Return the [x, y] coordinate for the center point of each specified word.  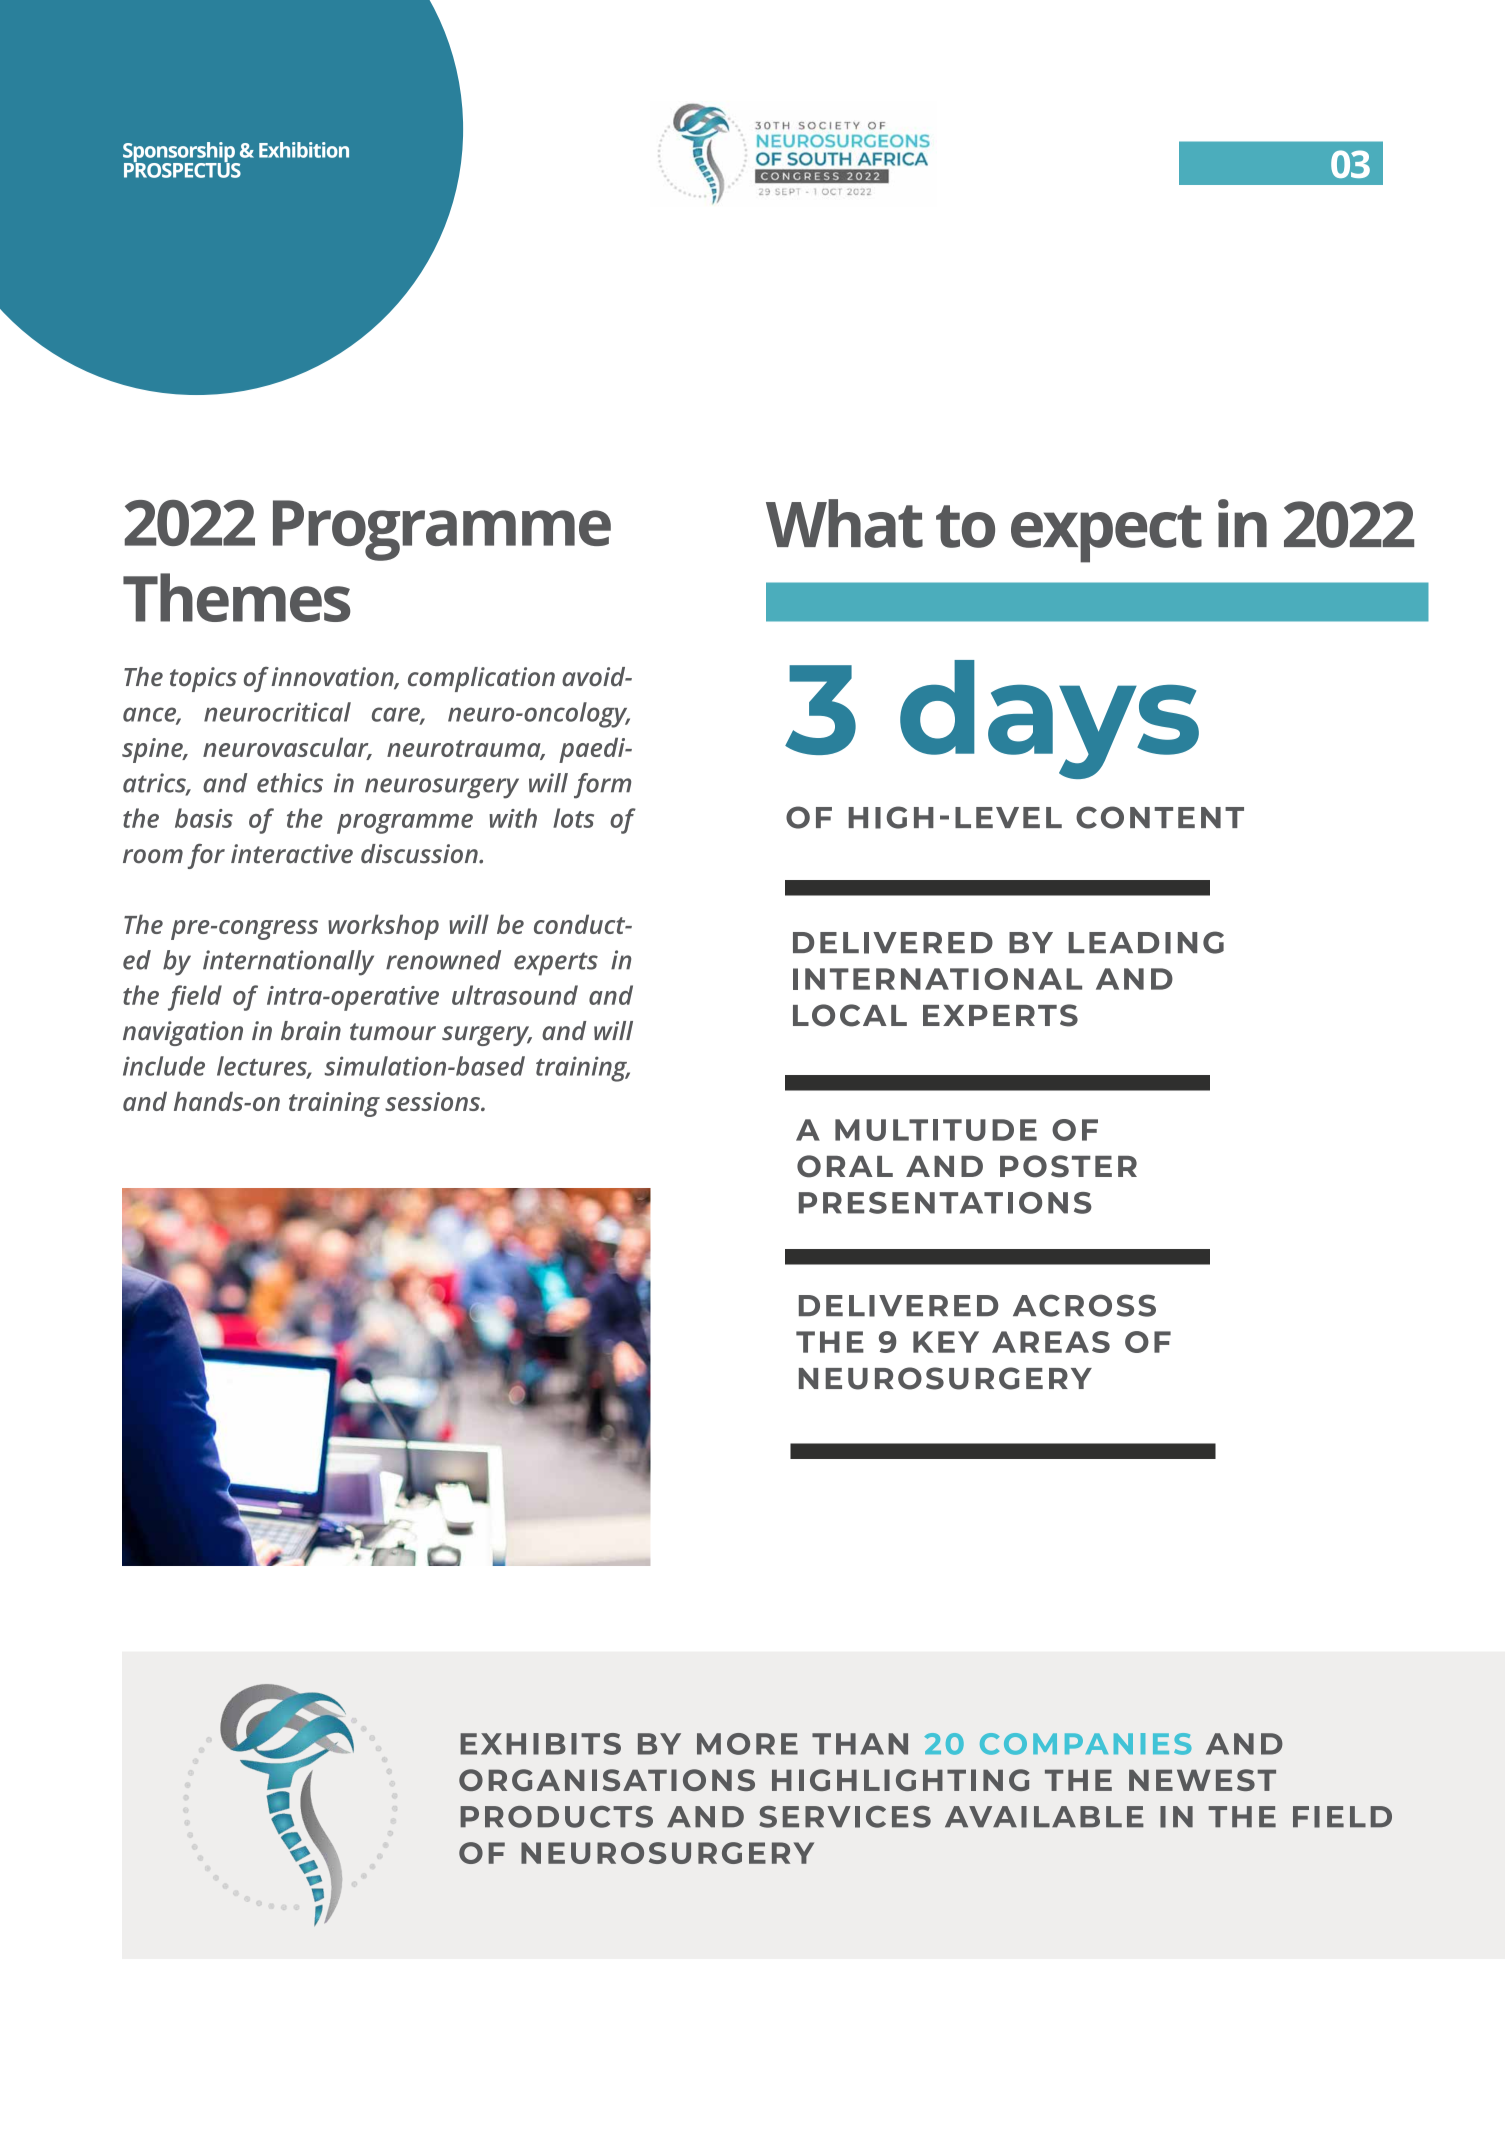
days [1049, 719]
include [164, 1066]
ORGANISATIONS [607, 1780]
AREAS [1051, 1342]
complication [481, 679]
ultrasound [515, 995]
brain [311, 1031]
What [844, 523]
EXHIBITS [540, 1744]
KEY [946, 1342]
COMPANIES [1085, 1744]
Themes [237, 597]
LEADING [1146, 942]
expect [1106, 534]
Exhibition [304, 150]
